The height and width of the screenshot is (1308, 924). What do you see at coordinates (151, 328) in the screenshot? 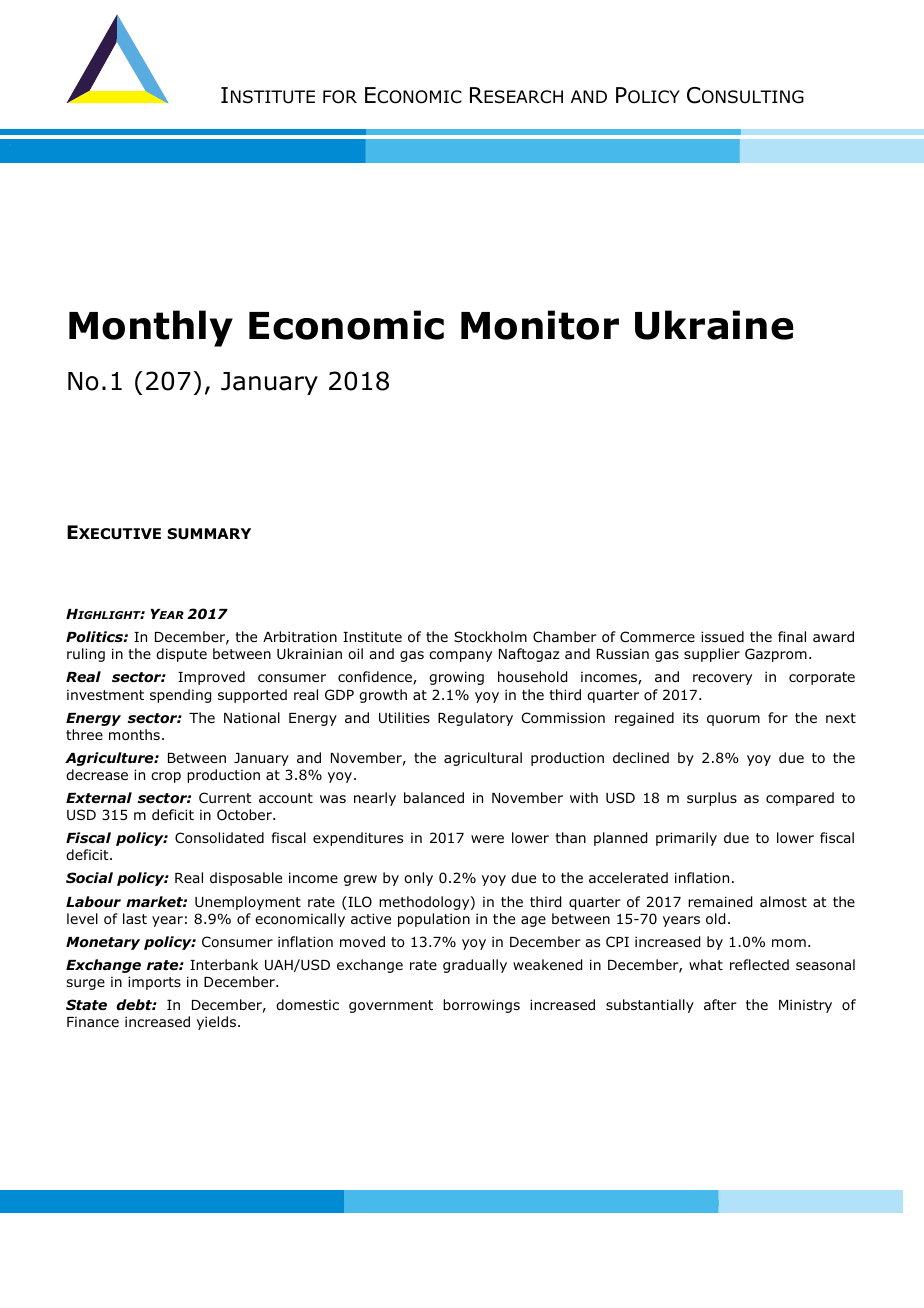
I see `Monthly` at bounding box center [151, 328].
